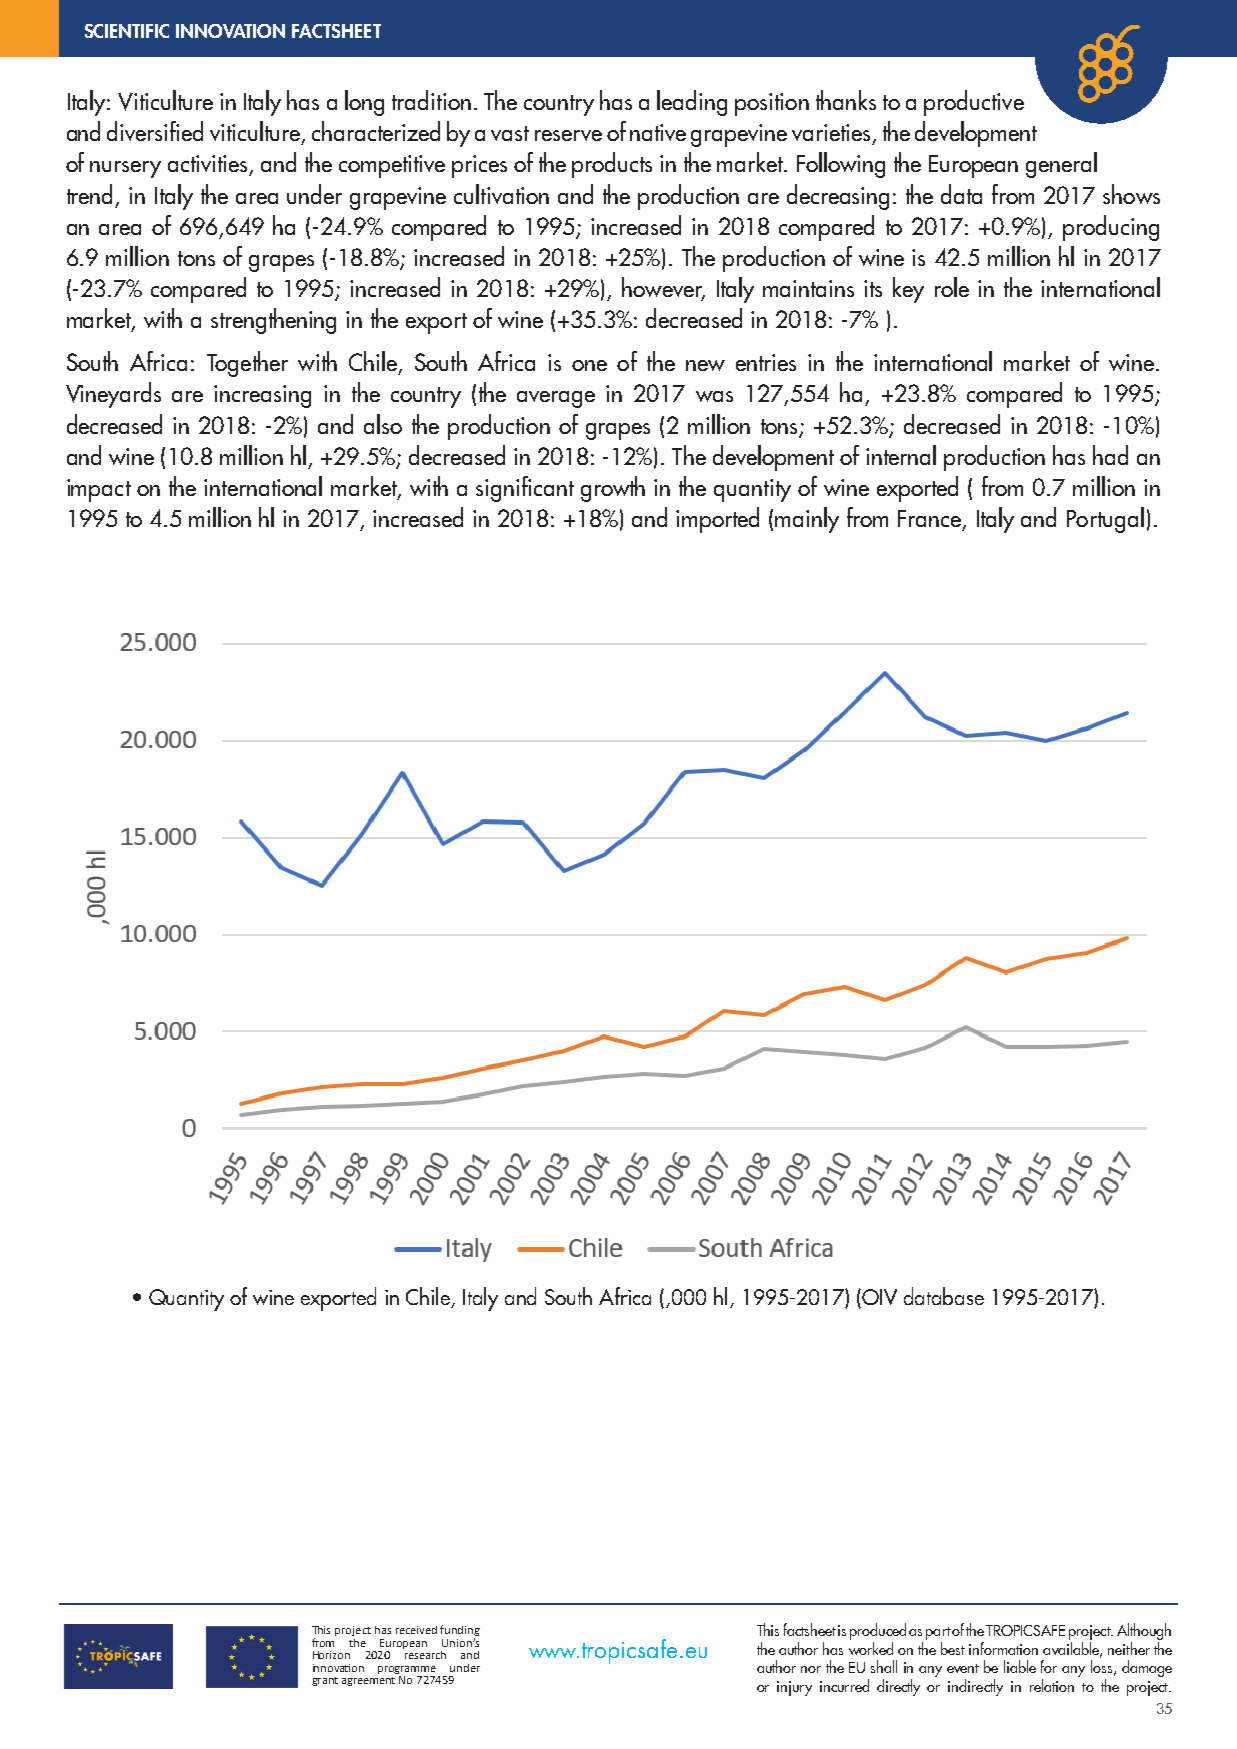  I want to click on funding, so click(460, 1632).
